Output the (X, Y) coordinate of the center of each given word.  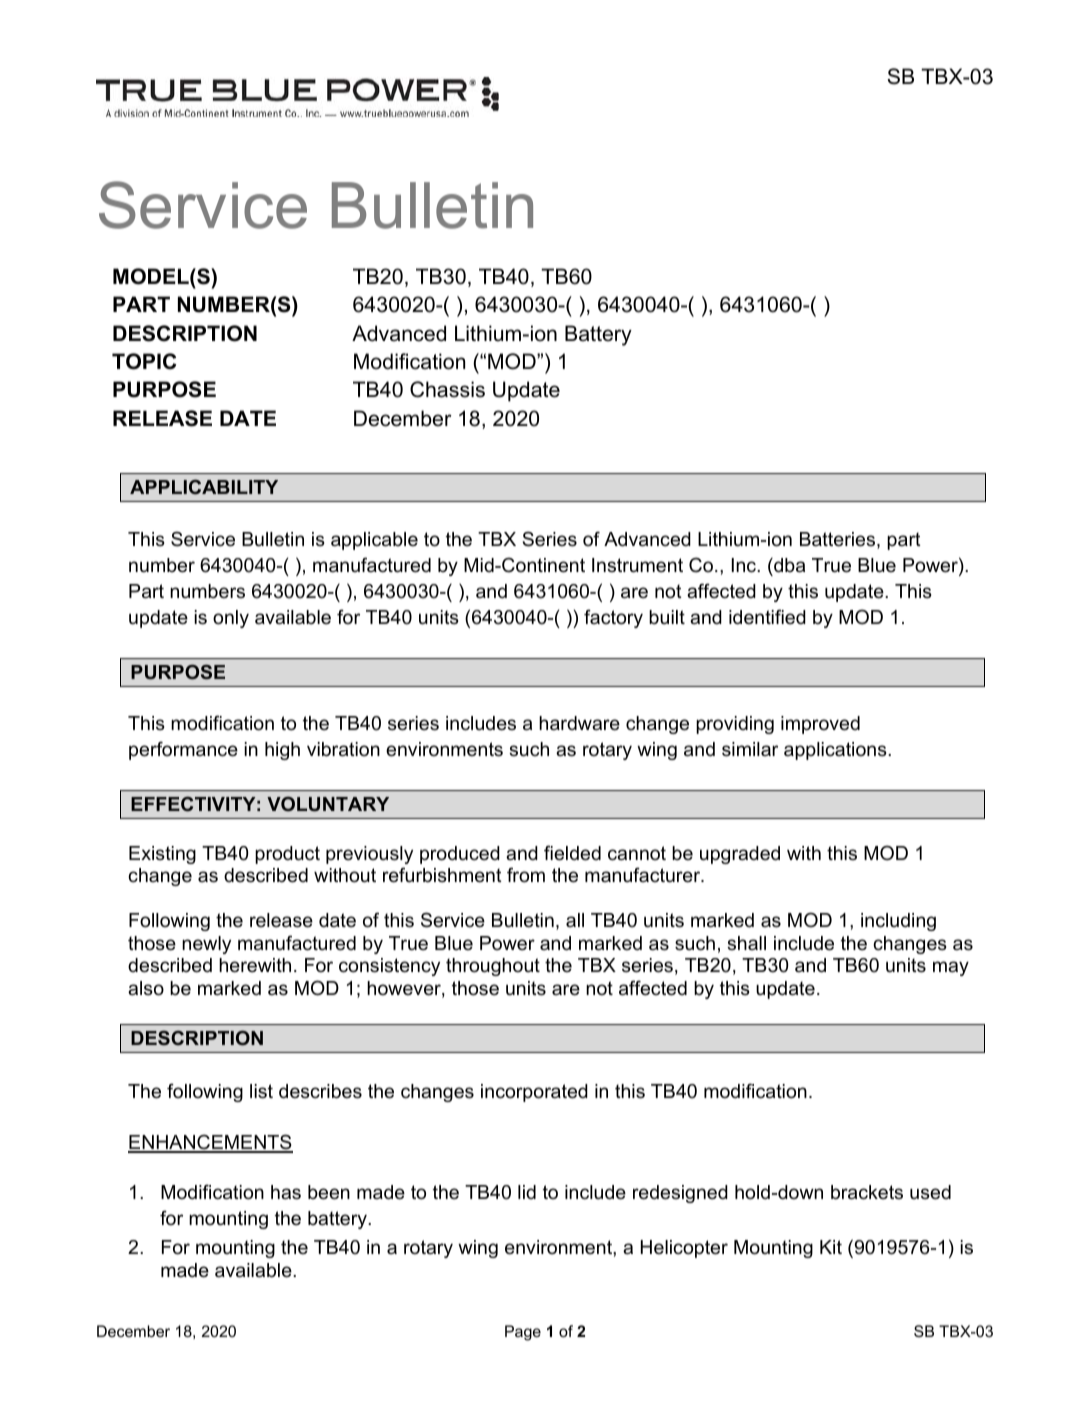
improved (820, 725)
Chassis (447, 389)
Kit (831, 1247)
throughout (493, 967)
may (951, 968)
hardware (579, 723)
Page (523, 1333)
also (146, 988)
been (329, 1192)
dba (788, 565)
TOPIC (144, 361)
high (282, 751)
